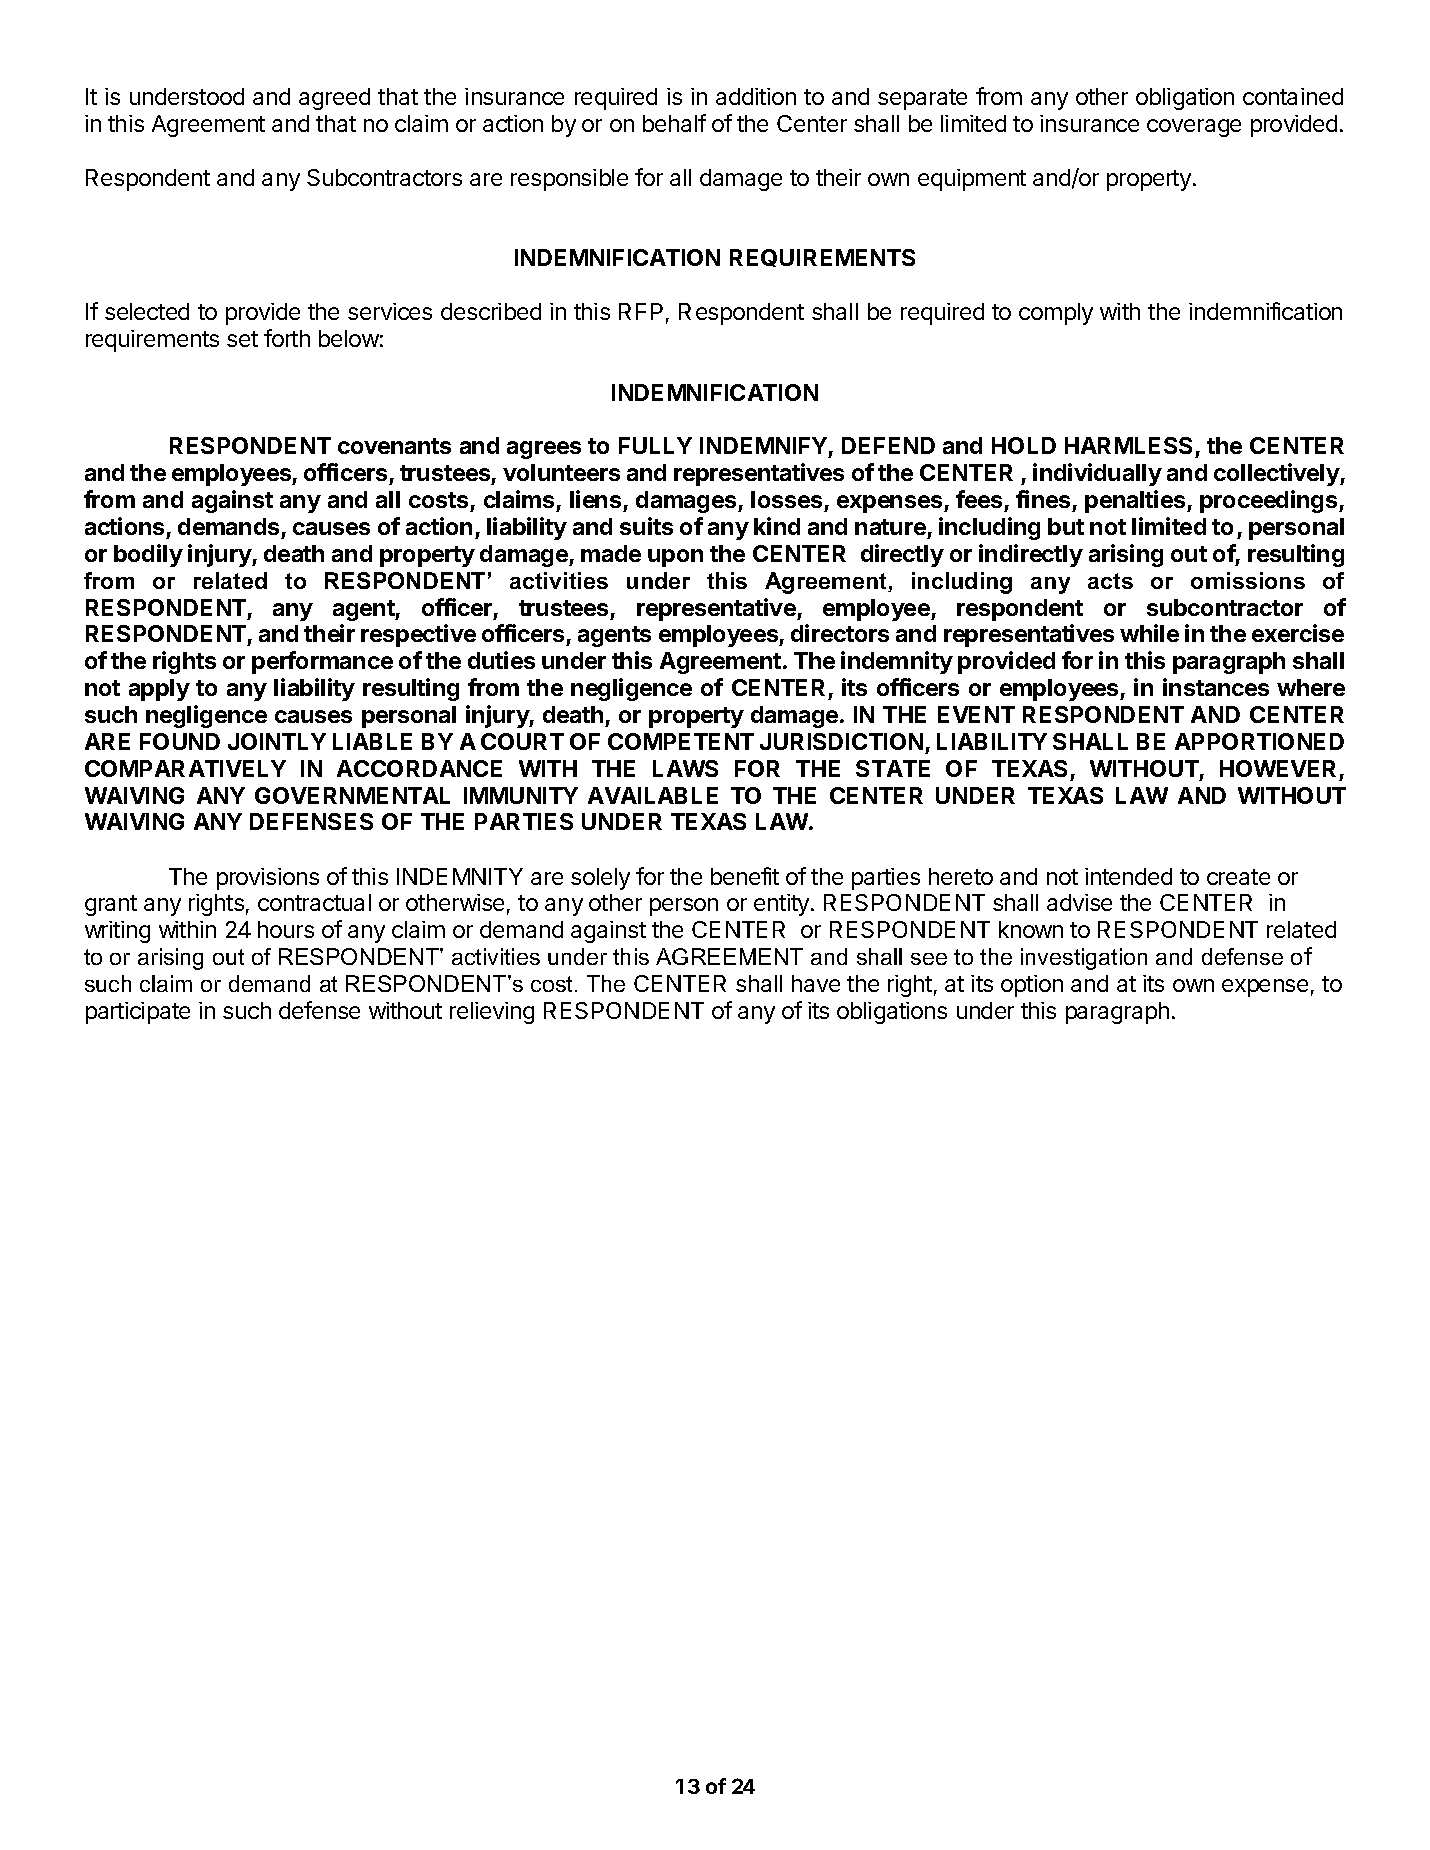 The image size is (1430, 1850). I want to click on acts, so click(1110, 581).
